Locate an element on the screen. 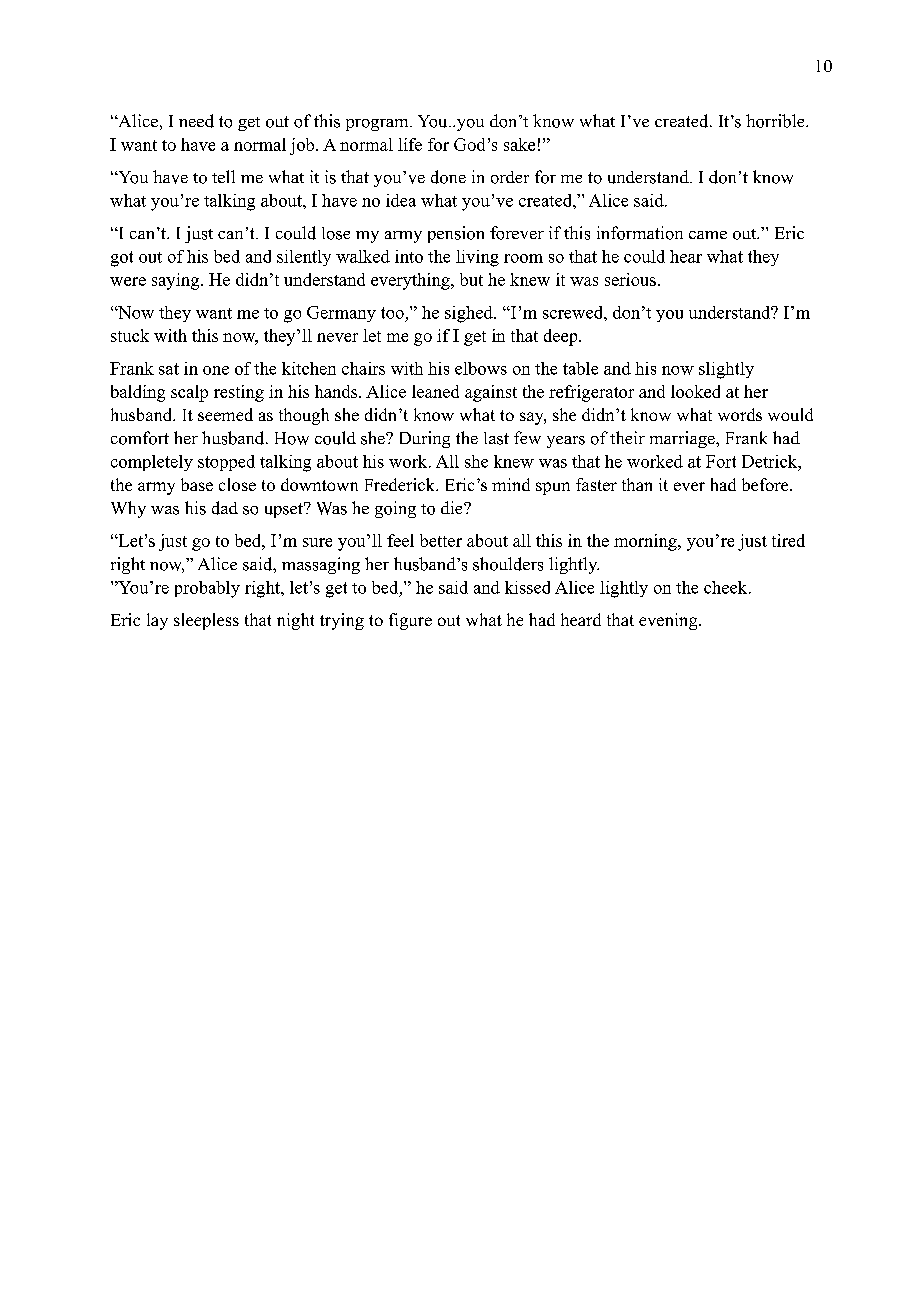 Image resolution: width=924 pixels, height=1308 pixels. dad is located at coordinates (225, 508).
